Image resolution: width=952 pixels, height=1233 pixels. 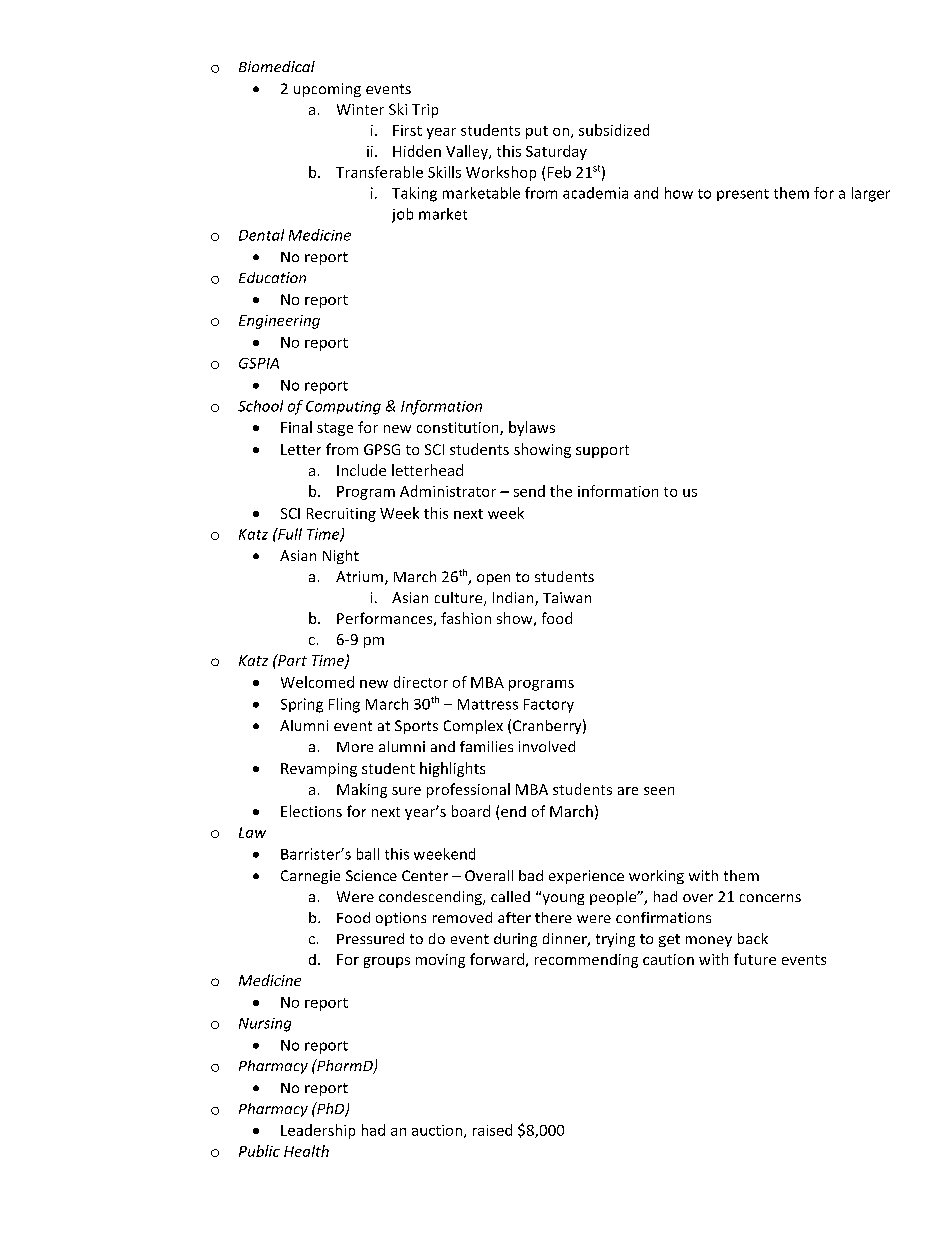 I want to click on Computing, so click(x=343, y=408).
